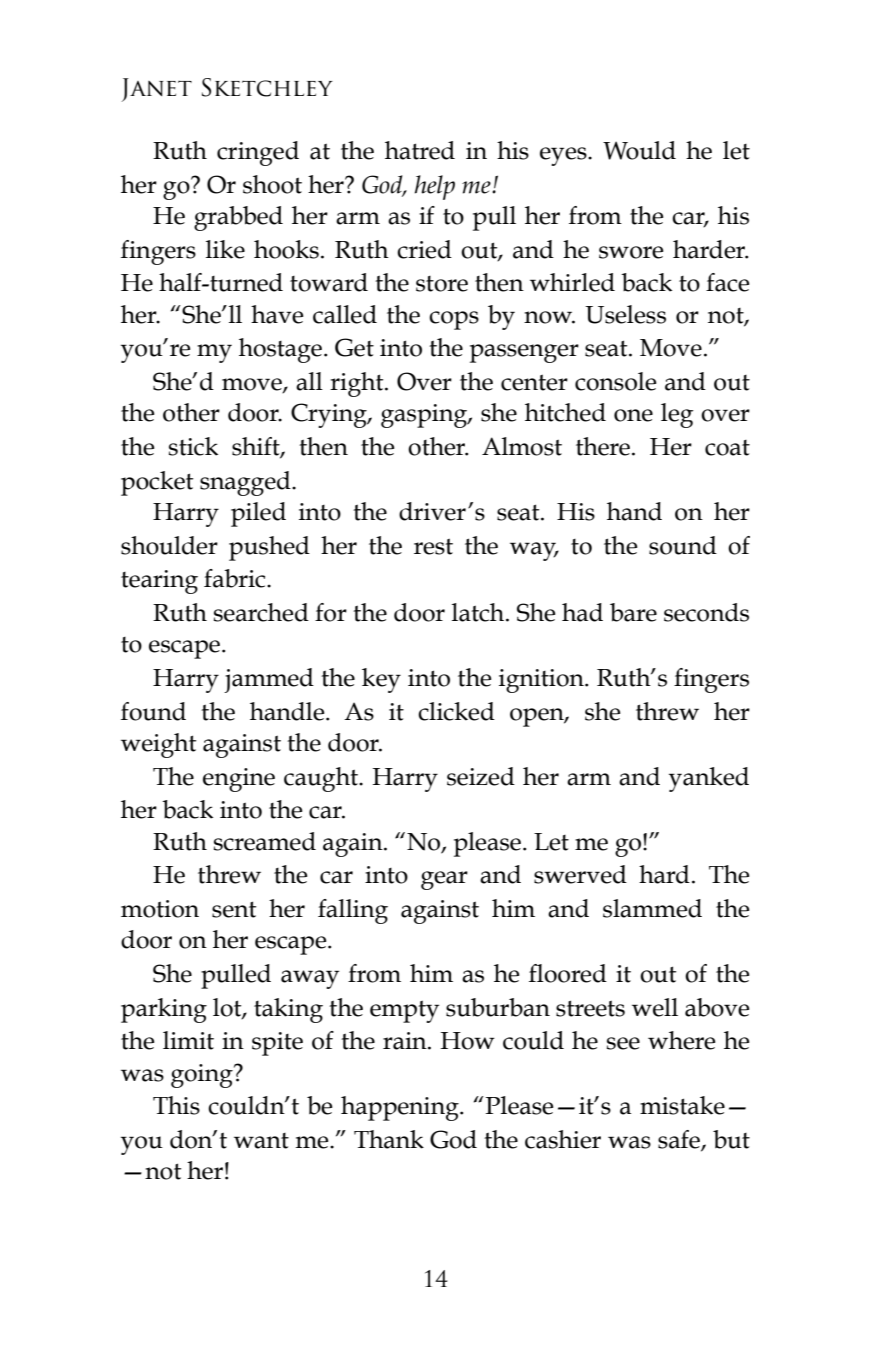 Image resolution: width=887 pixels, height=1372 pixels. I want to click on yanked, so click(709, 779).
